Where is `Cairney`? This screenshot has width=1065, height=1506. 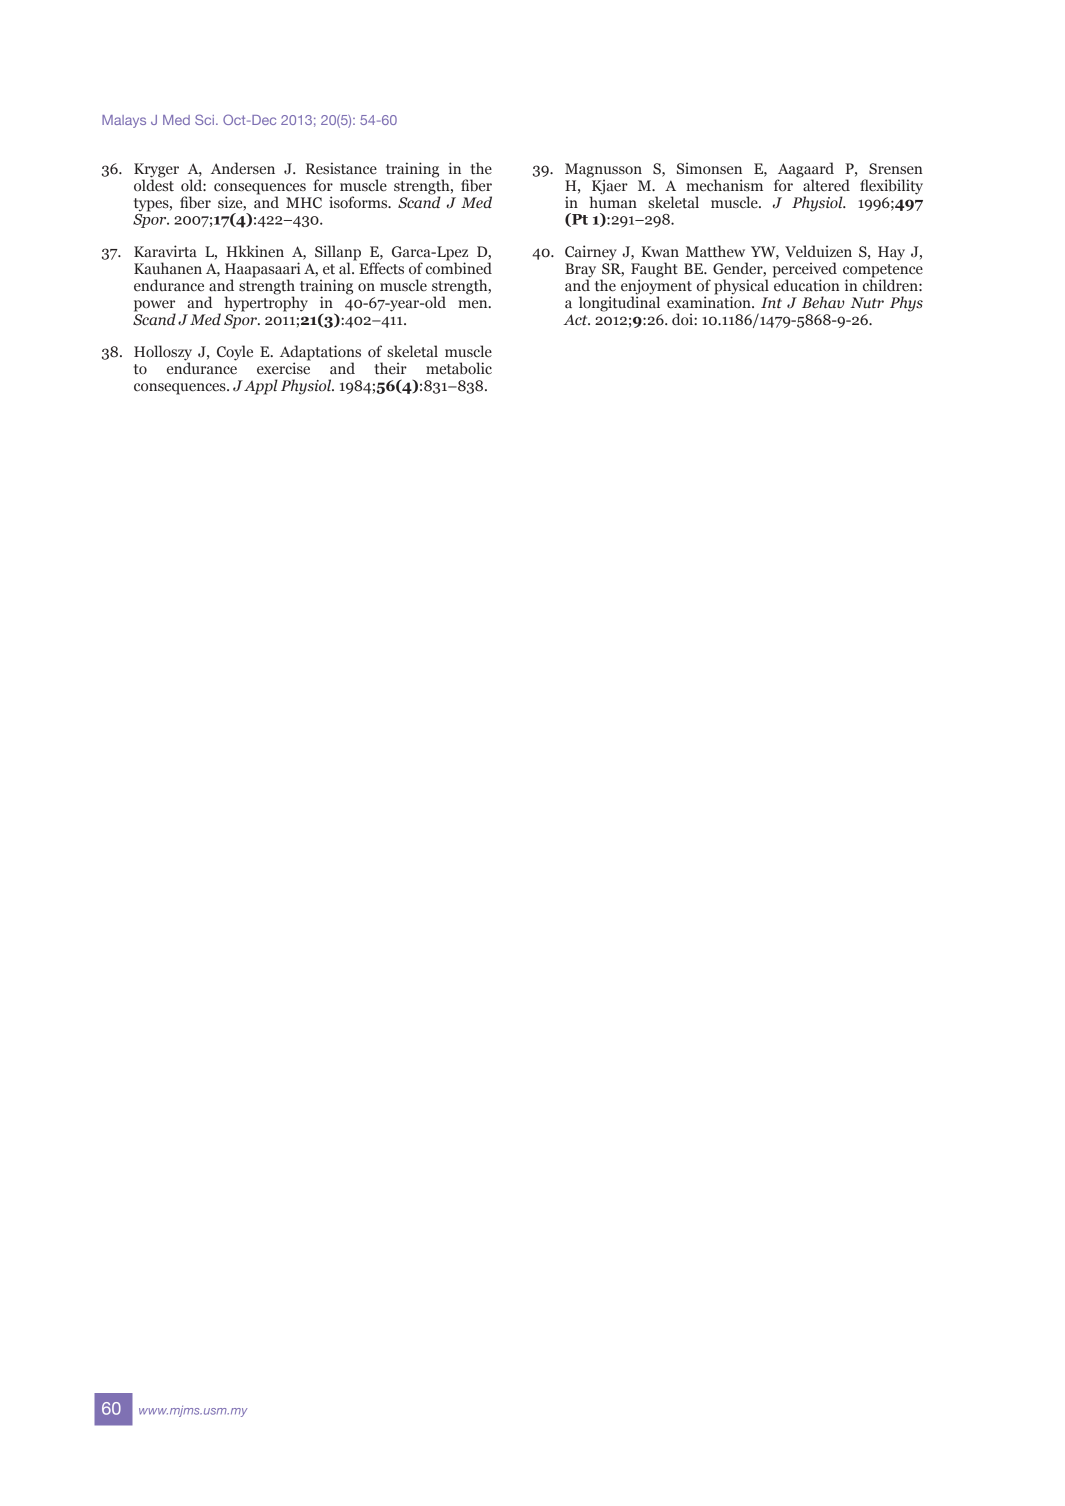 Cairney is located at coordinates (591, 253).
